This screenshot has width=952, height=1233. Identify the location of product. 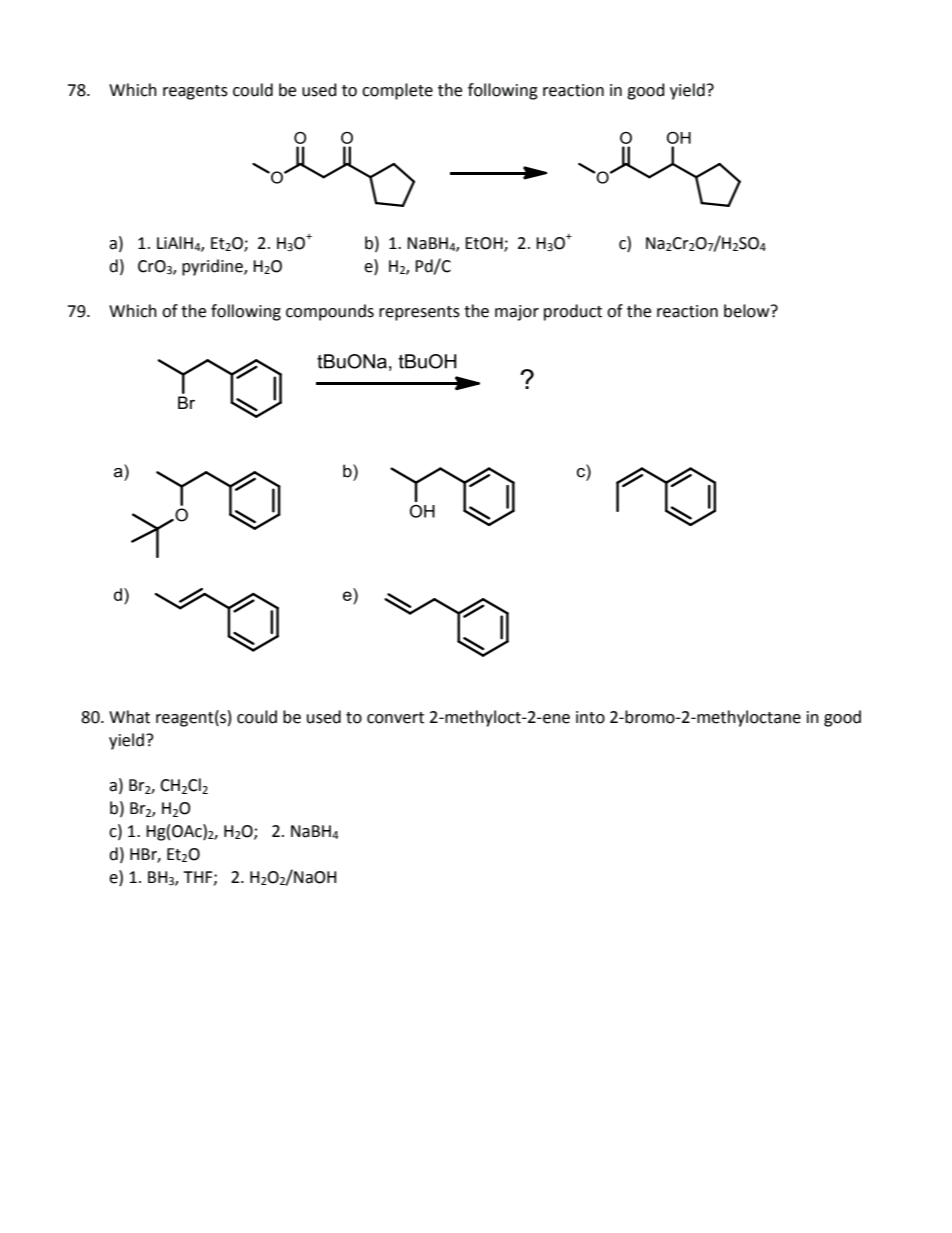
(573, 312).
